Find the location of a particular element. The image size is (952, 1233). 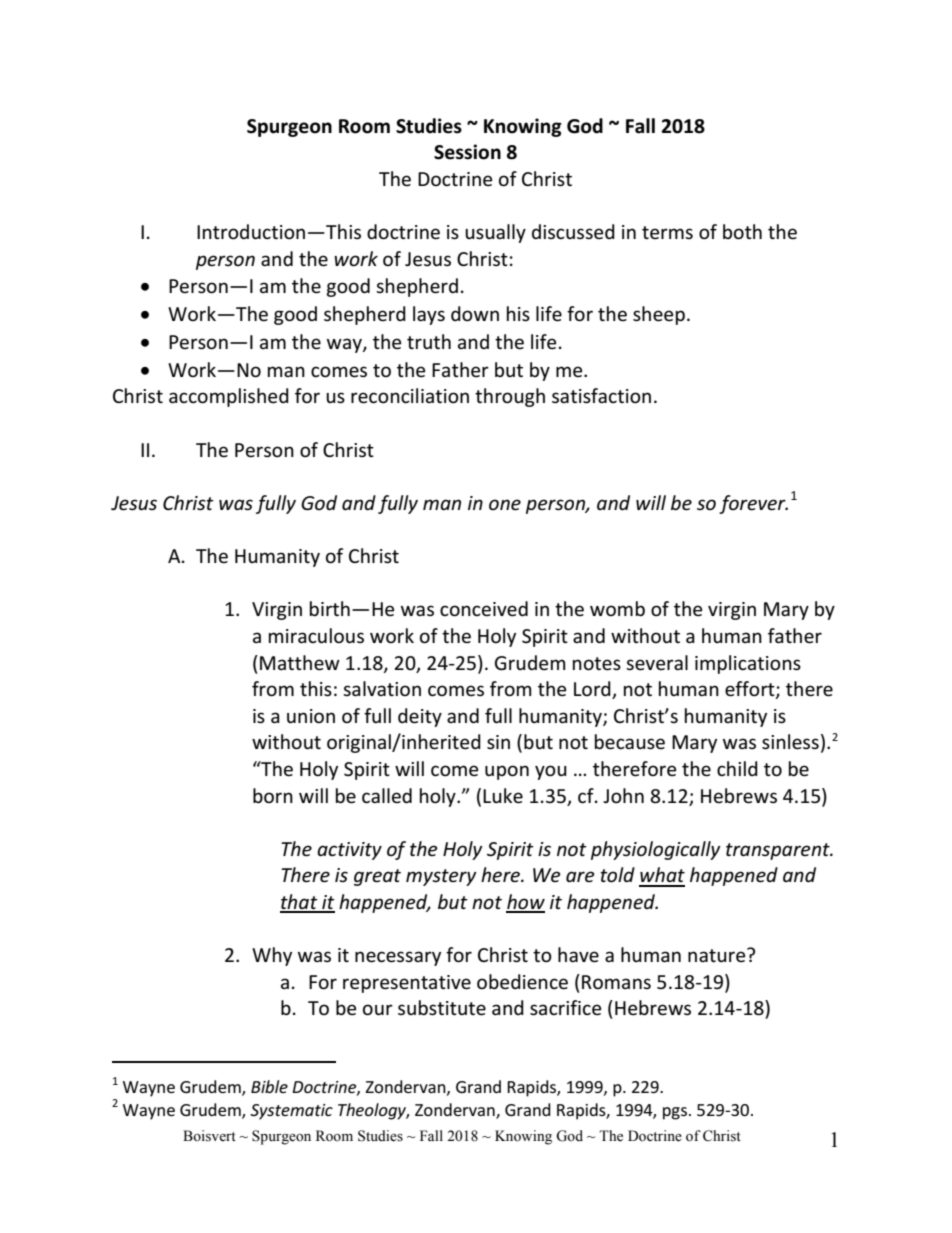

Session is located at coordinates (467, 152).
